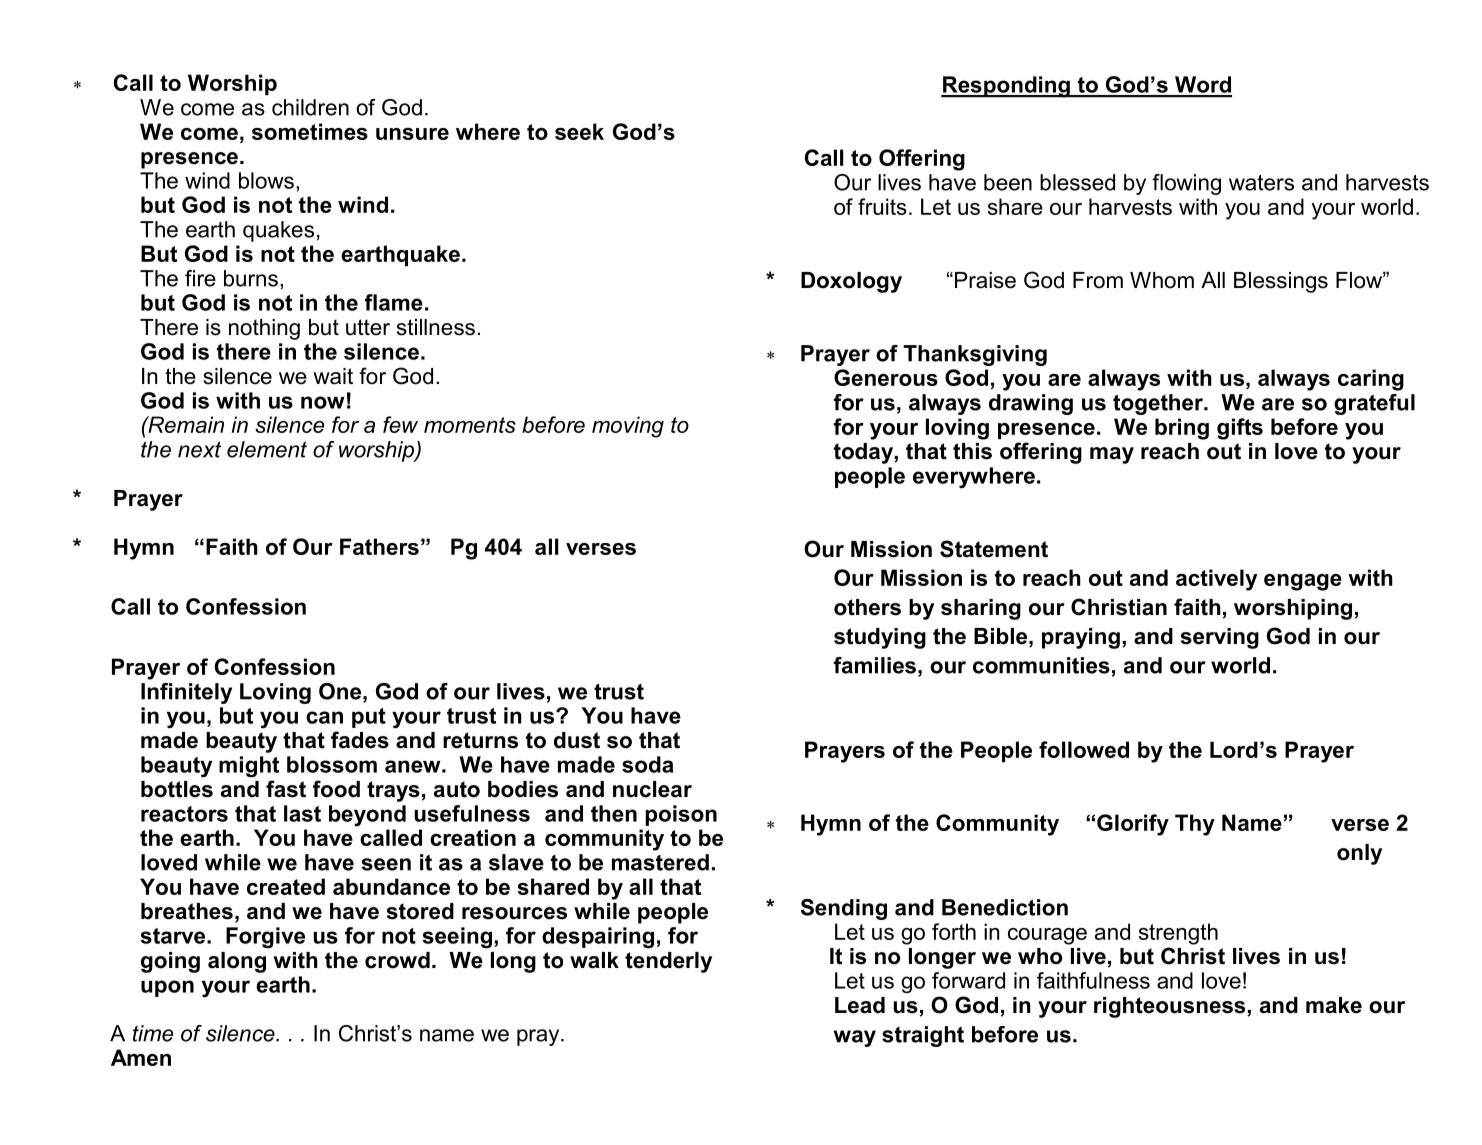 The height and width of the screenshot is (1145, 1482). I want to click on Fathers, so click(379, 546).
